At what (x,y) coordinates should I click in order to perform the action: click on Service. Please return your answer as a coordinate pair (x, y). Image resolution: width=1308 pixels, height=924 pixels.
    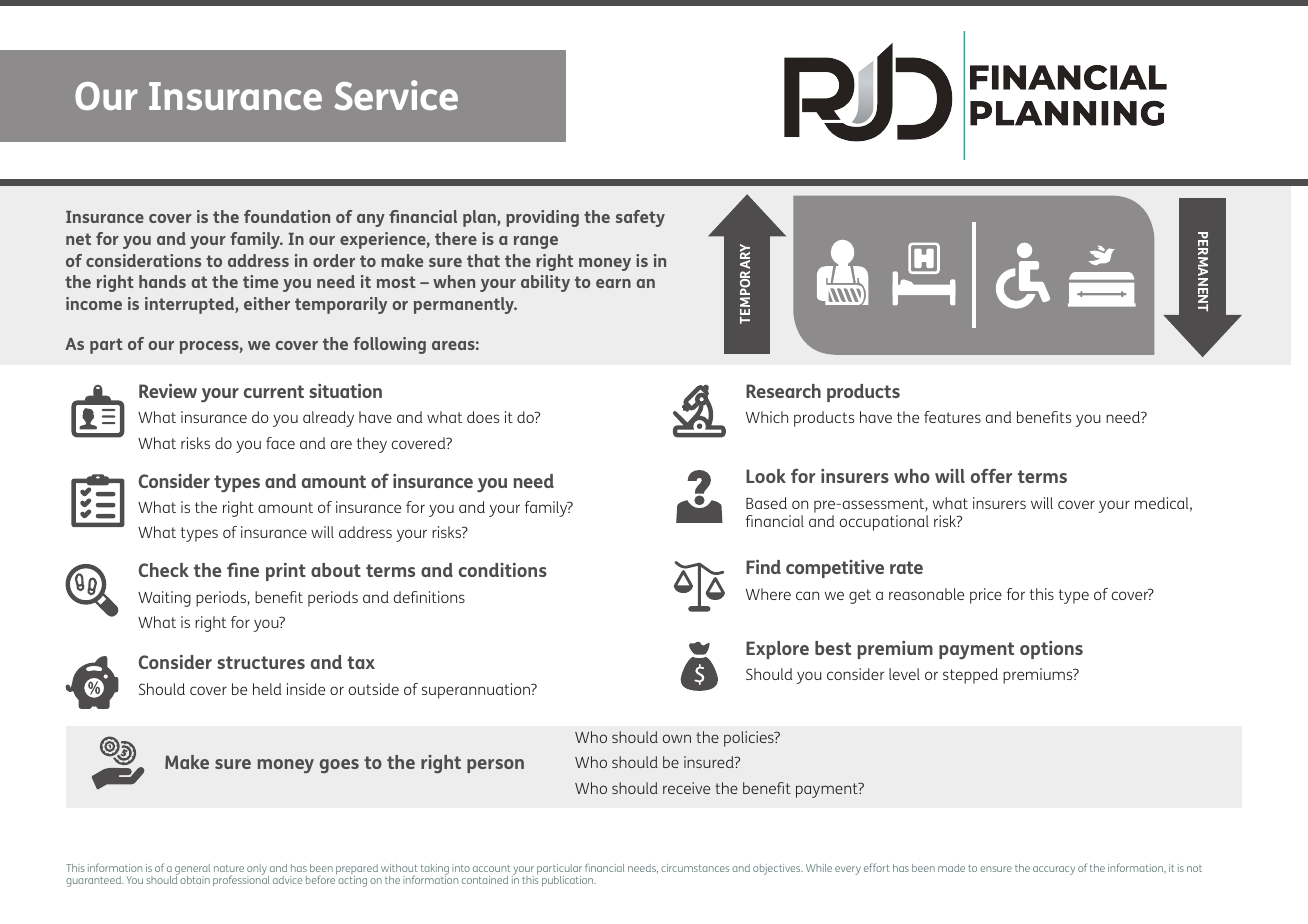
    Looking at the image, I should click on (396, 95).
